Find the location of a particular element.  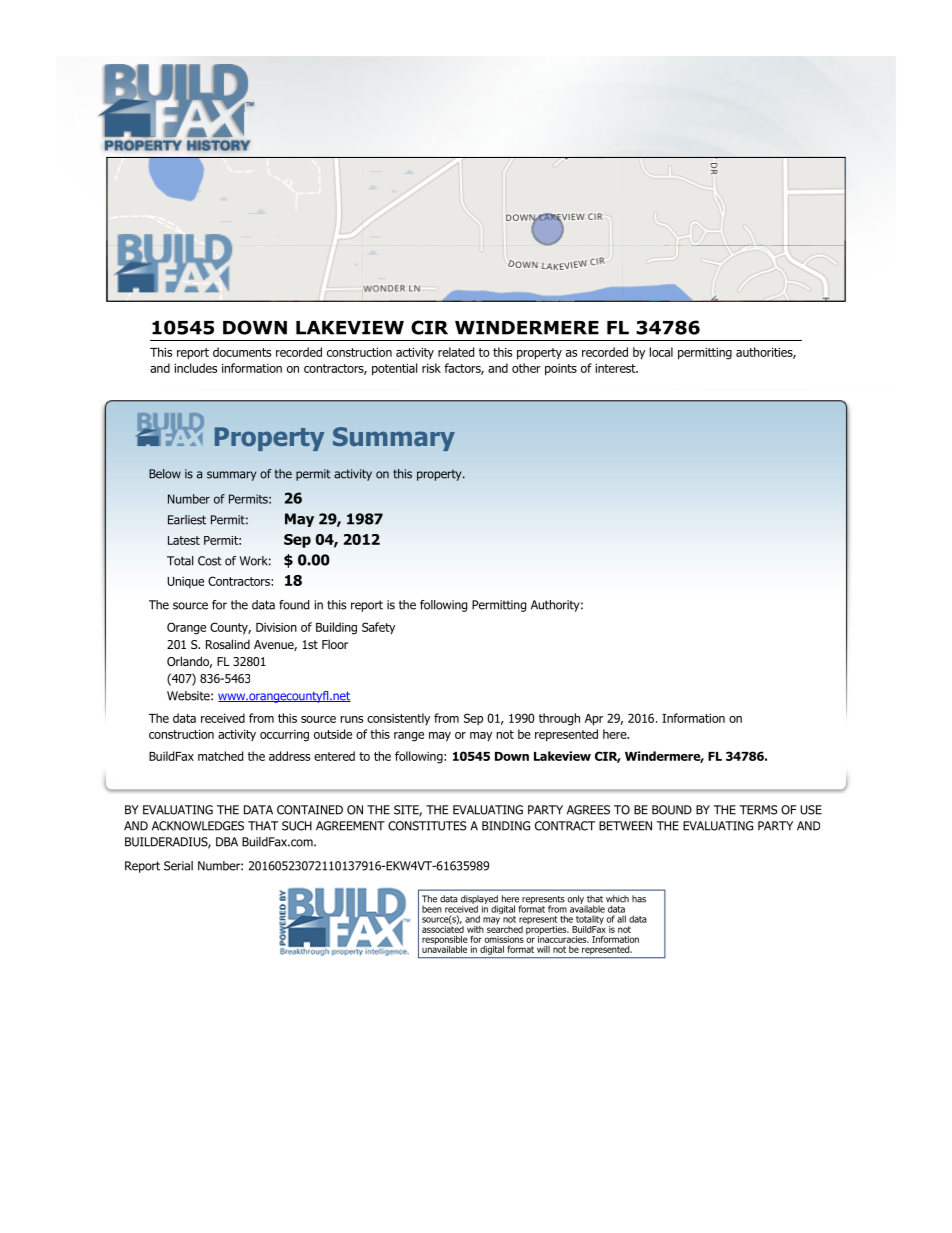

Safety is located at coordinates (378, 628).
